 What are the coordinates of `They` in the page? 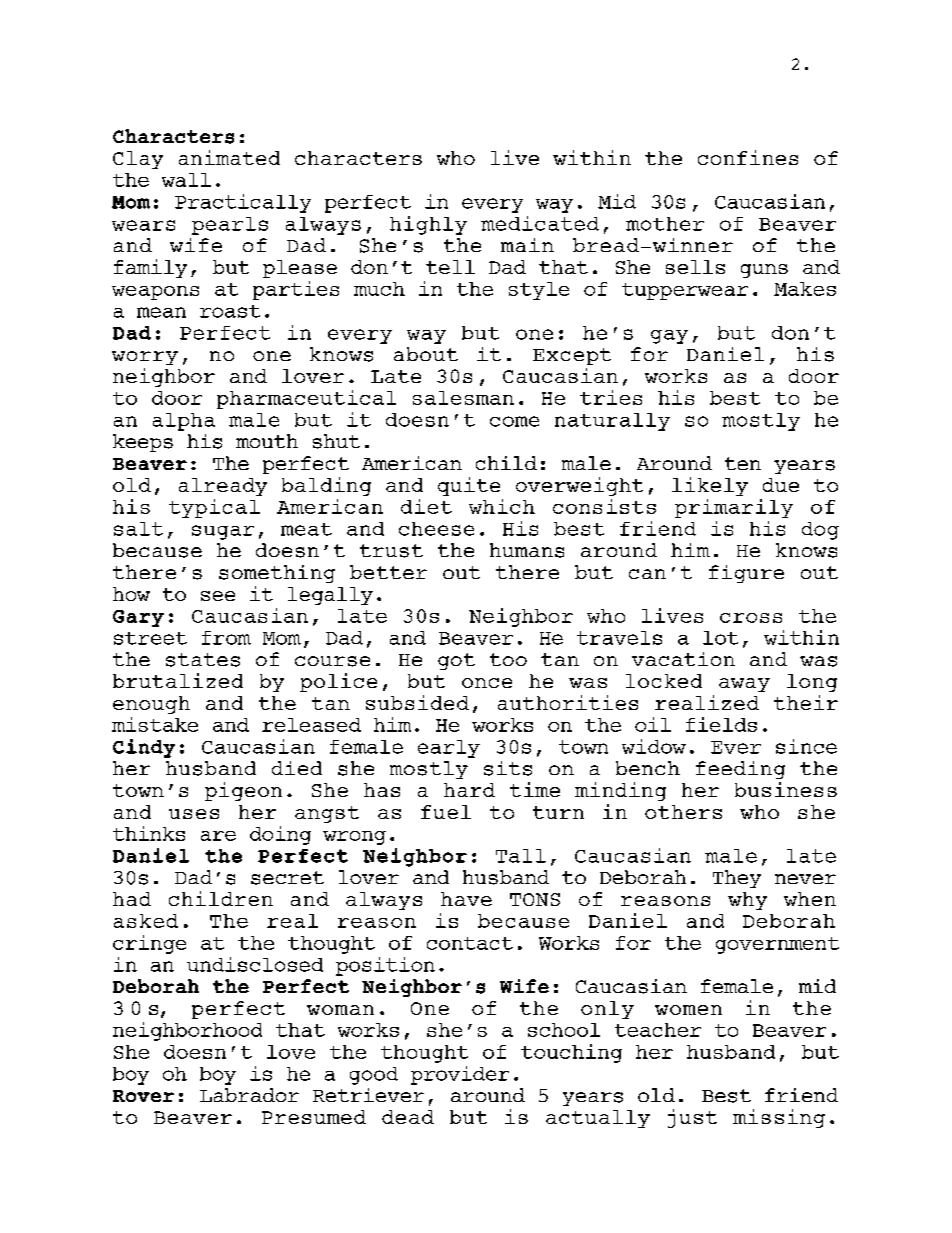 It's located at (737, 879).
